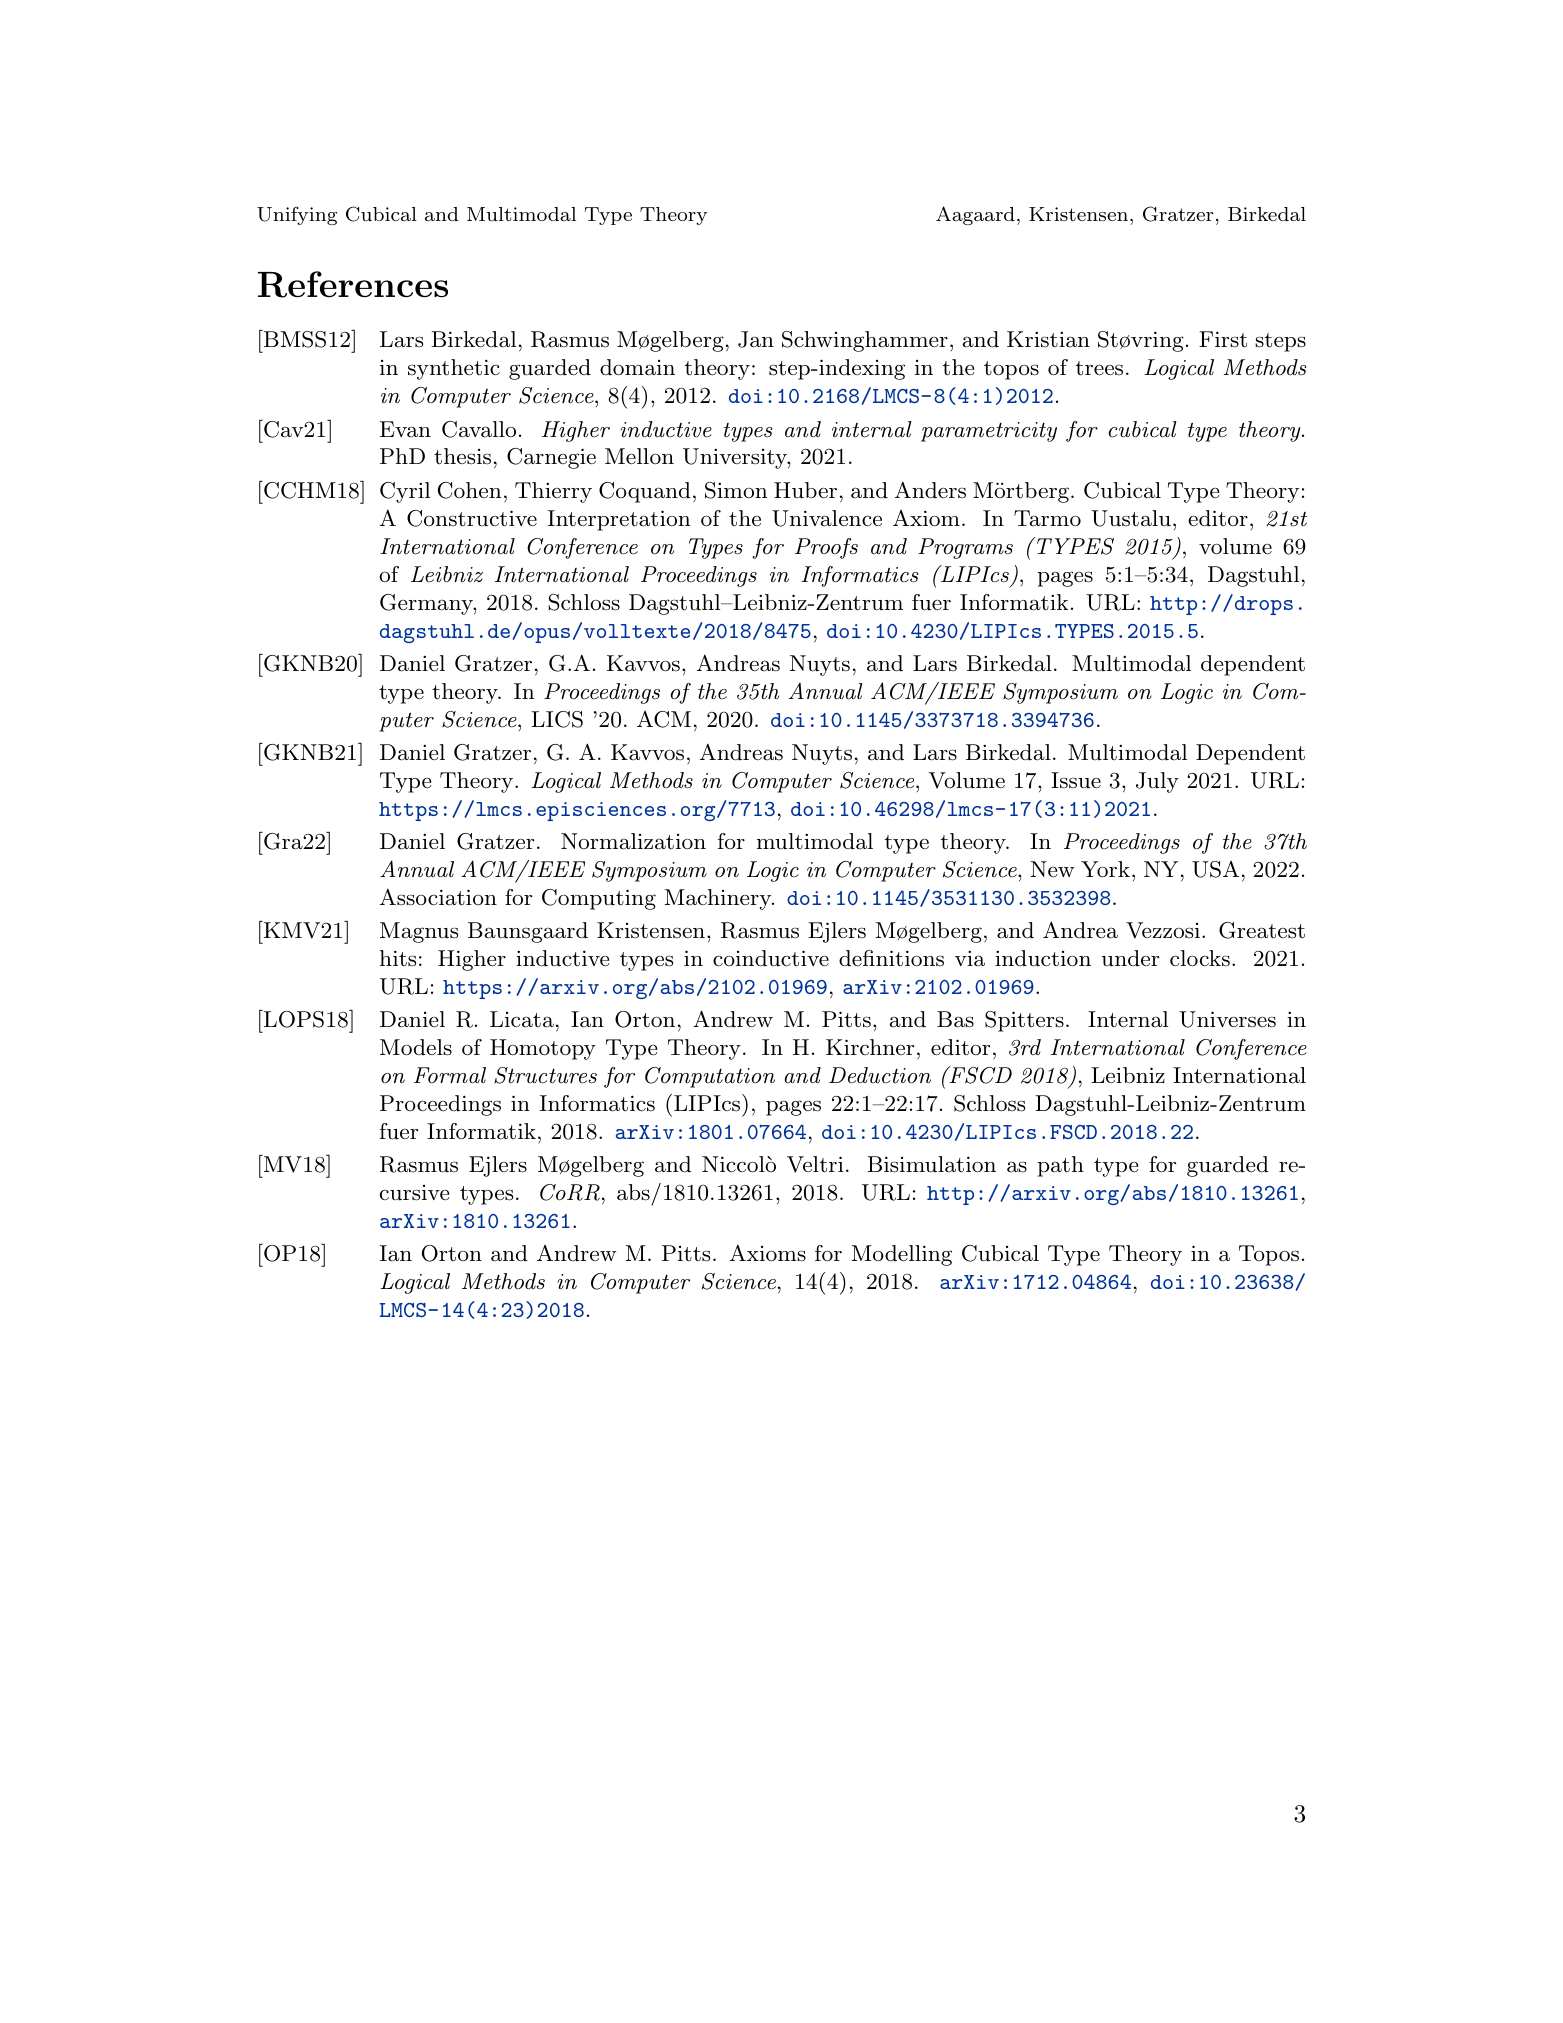  What do you see at coordinates (398, 958) in the screenshot?
I see `hits` at bounding box center [398, 958].
